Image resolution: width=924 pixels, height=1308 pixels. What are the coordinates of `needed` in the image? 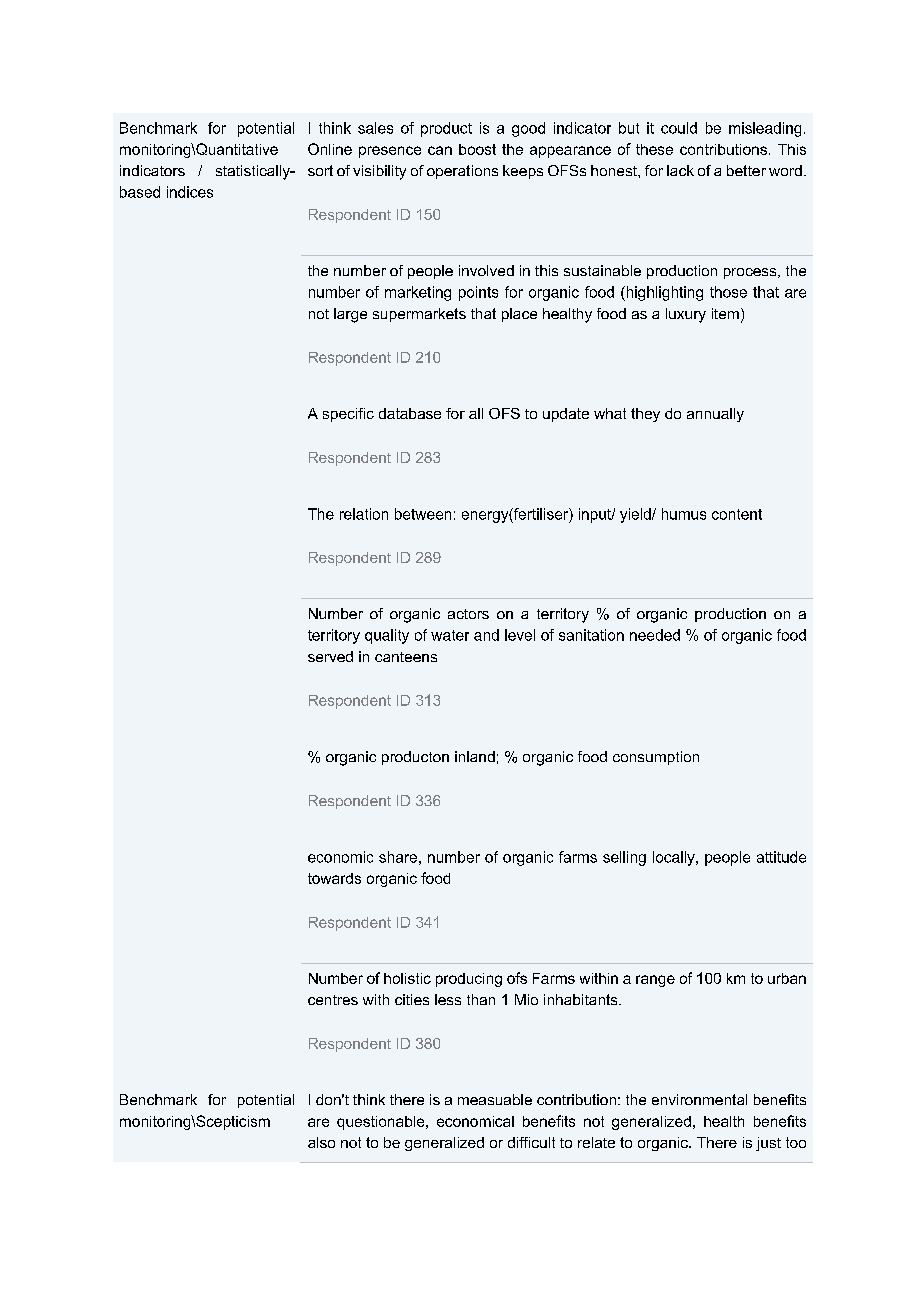 It's located at (655, 635).
